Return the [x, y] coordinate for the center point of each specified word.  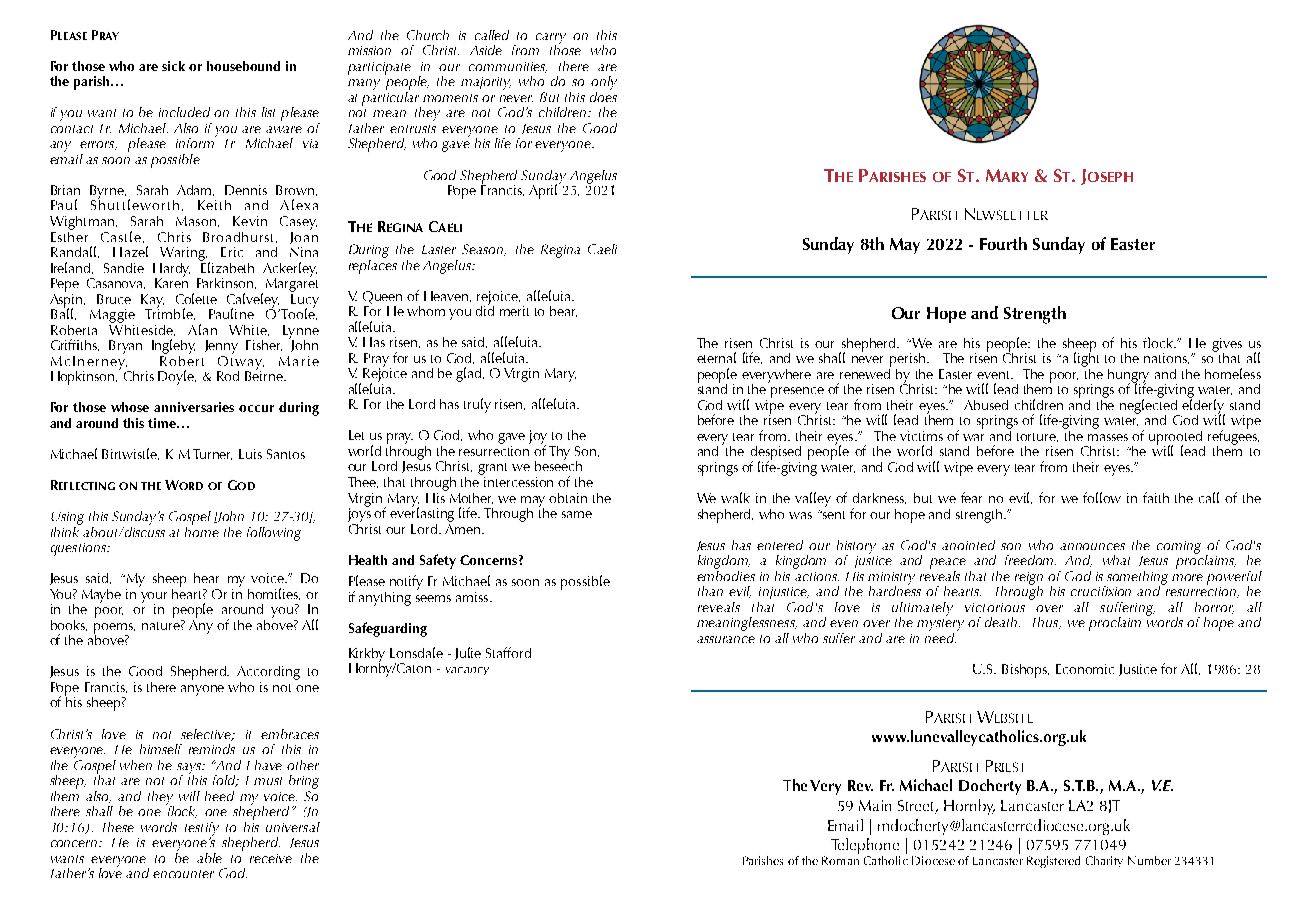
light [1086, 358]
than [710, 591]
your [154, 598]
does [603, 95]
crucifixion [1101, 591]
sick [173, 66]
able [209, 858]
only [604, 83]
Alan [202, 329]
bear [563, 311]
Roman [840, 860]
